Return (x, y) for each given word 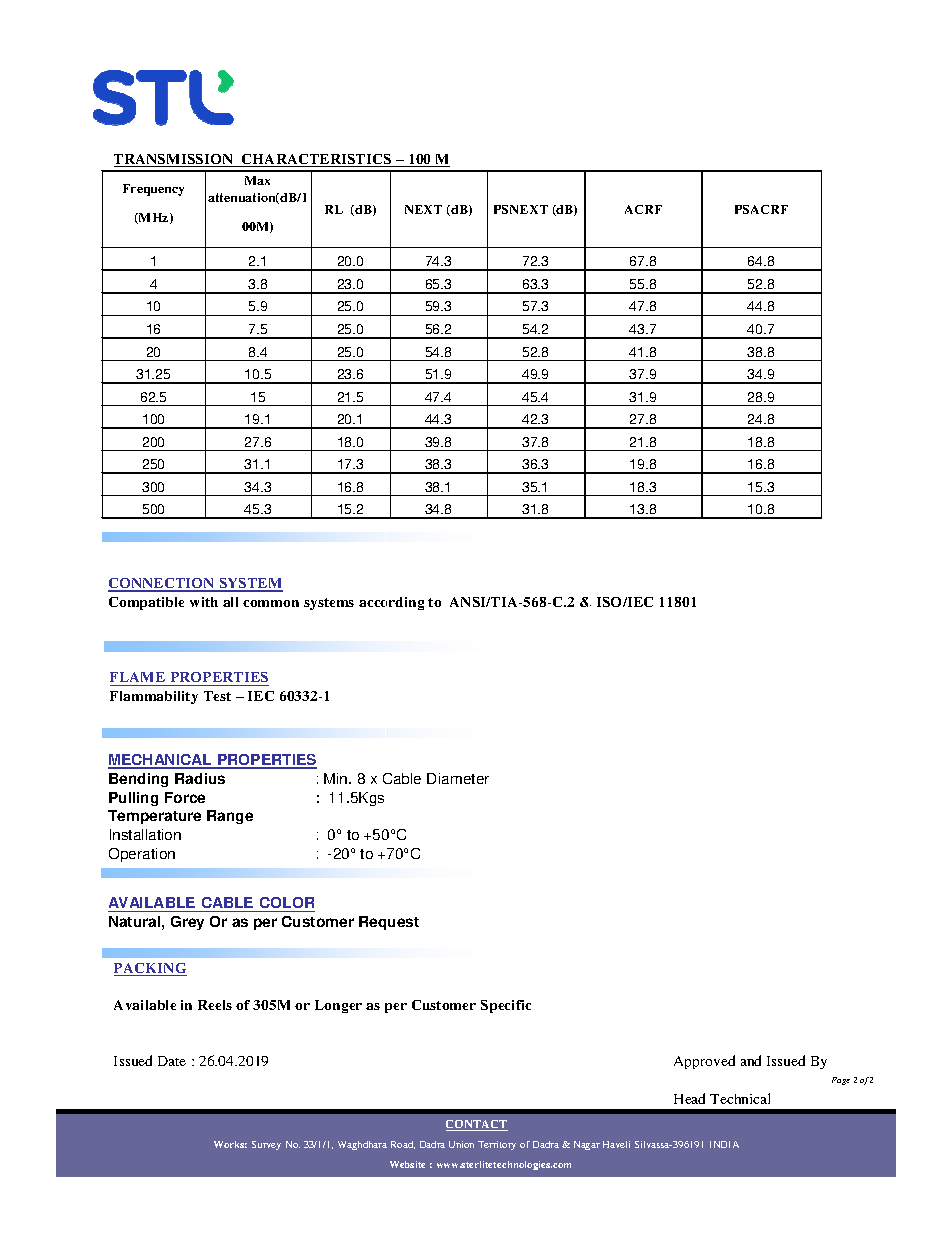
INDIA (724, 1144)
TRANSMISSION (175, 160)
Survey (266, 1145)
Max (257, 180)
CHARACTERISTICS (317, 160)
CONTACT (477, 1125)
